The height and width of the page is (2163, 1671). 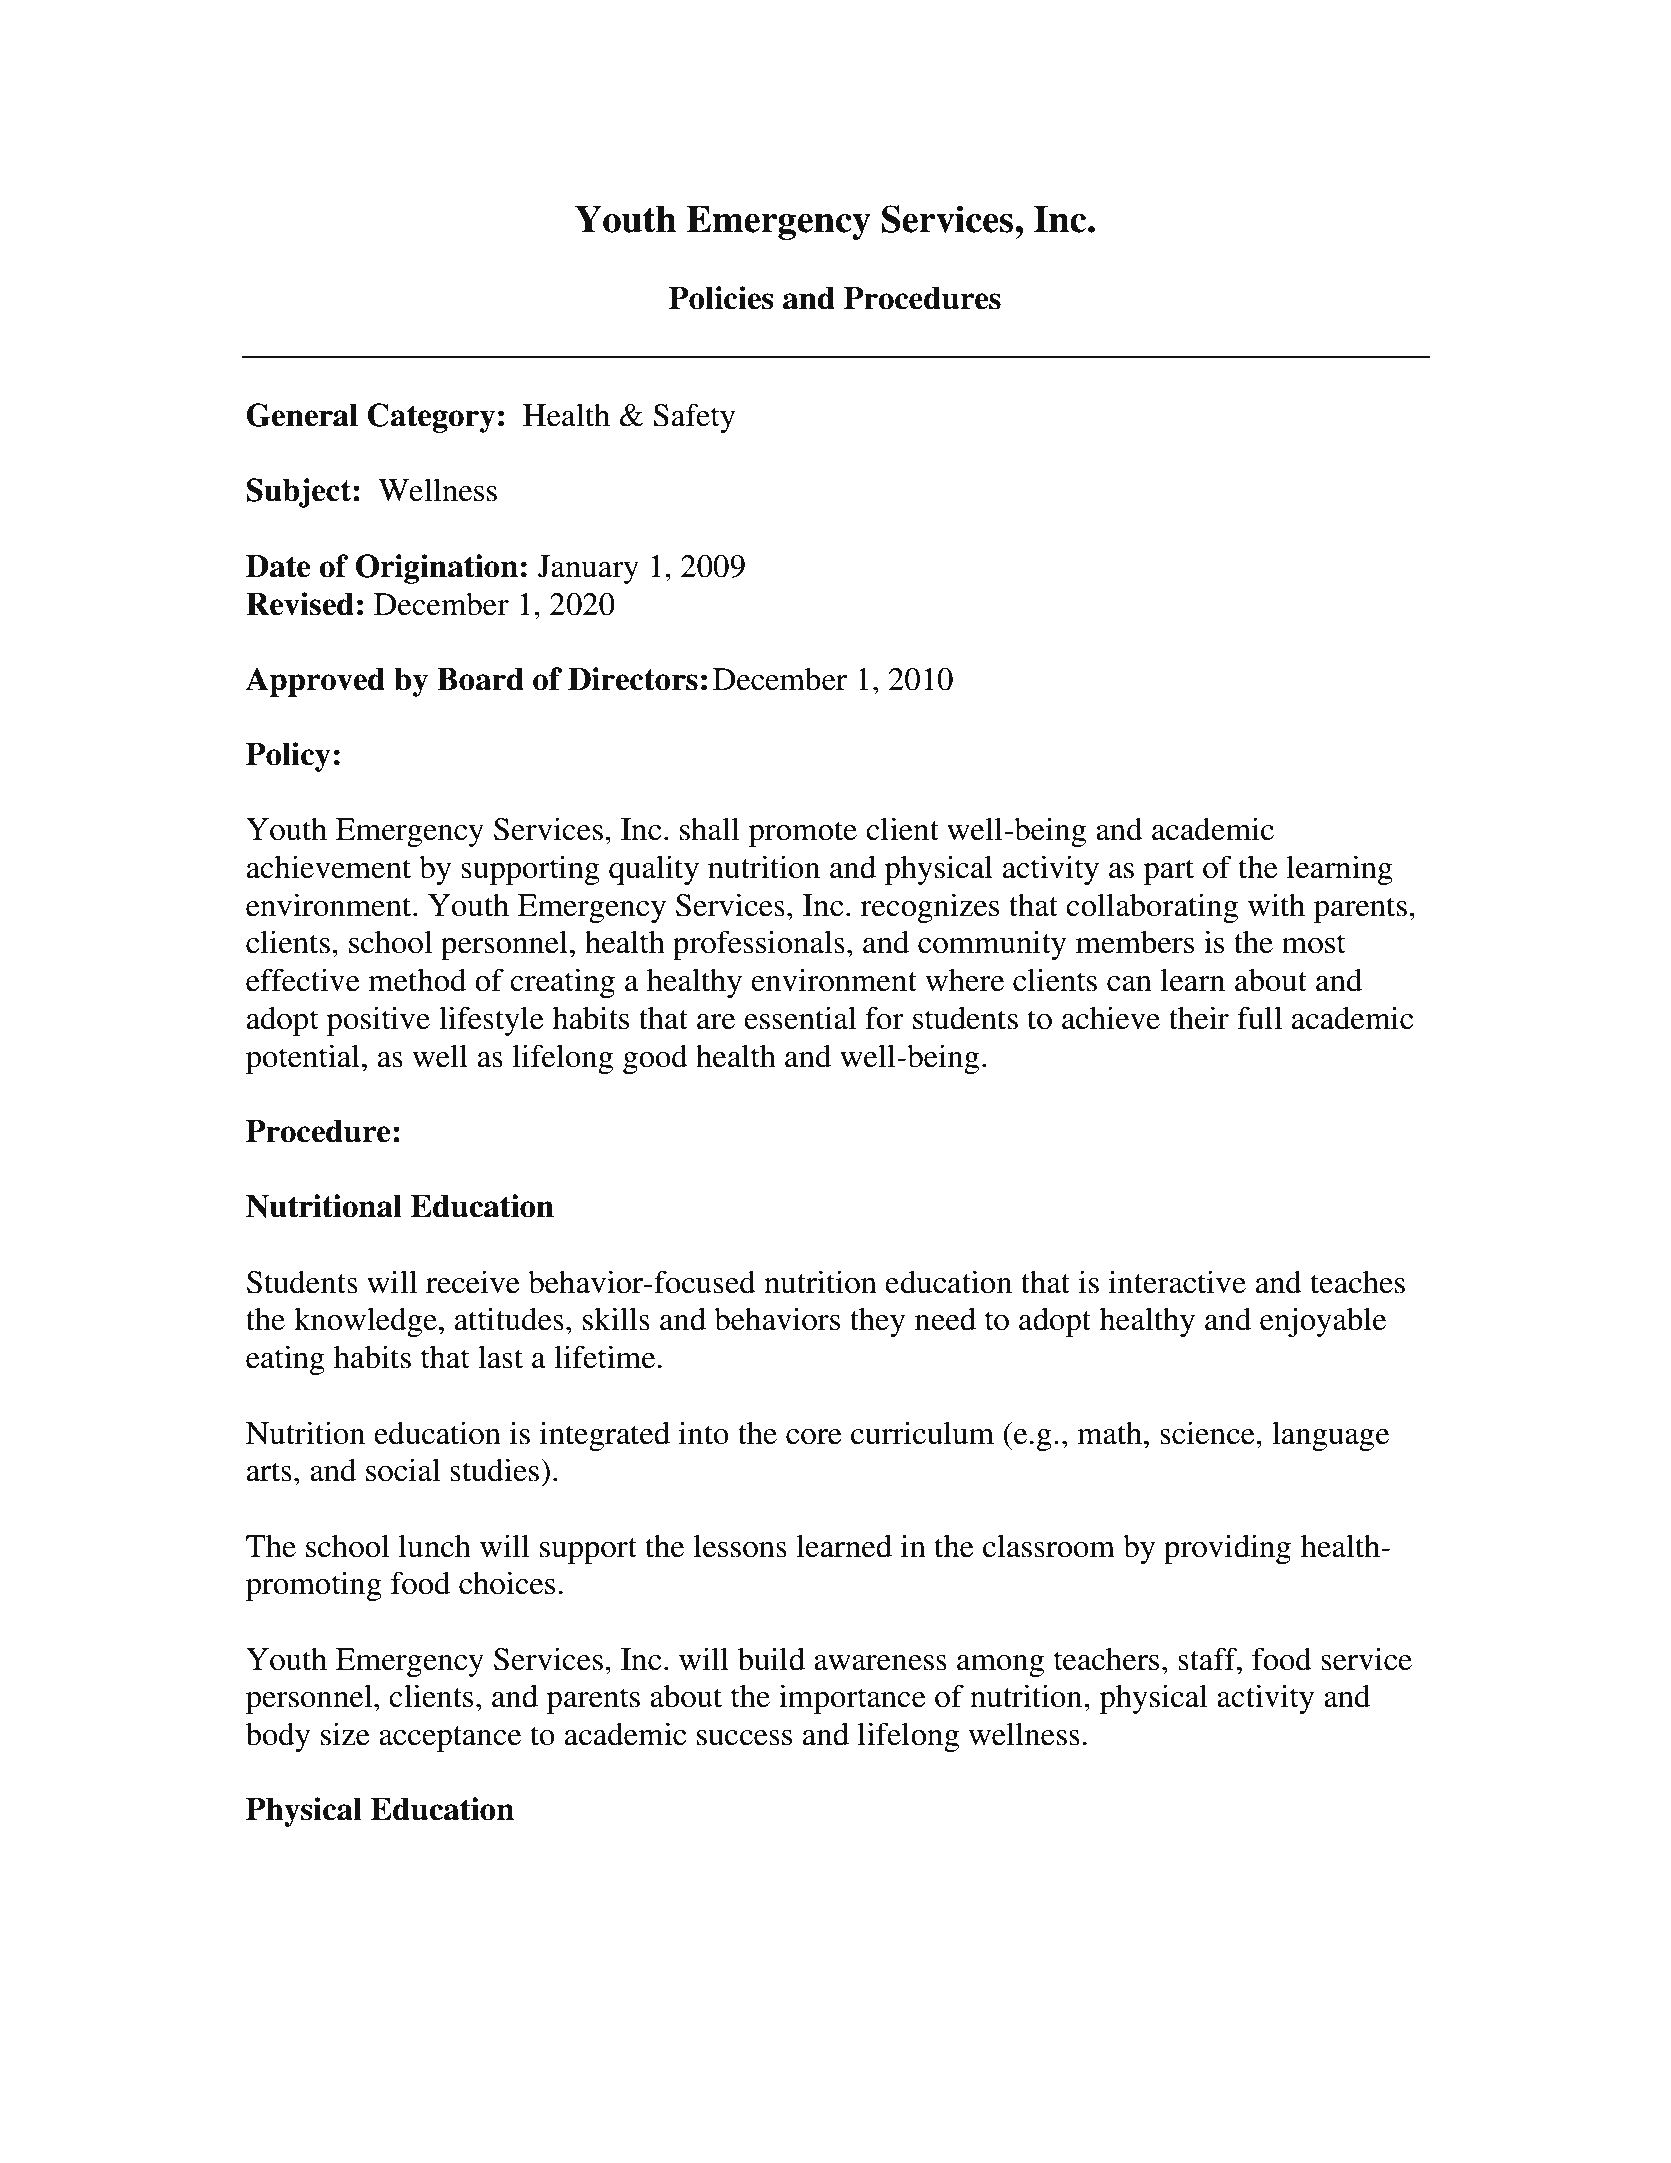 I want to click on essential, so click(x=800, y=1018).
